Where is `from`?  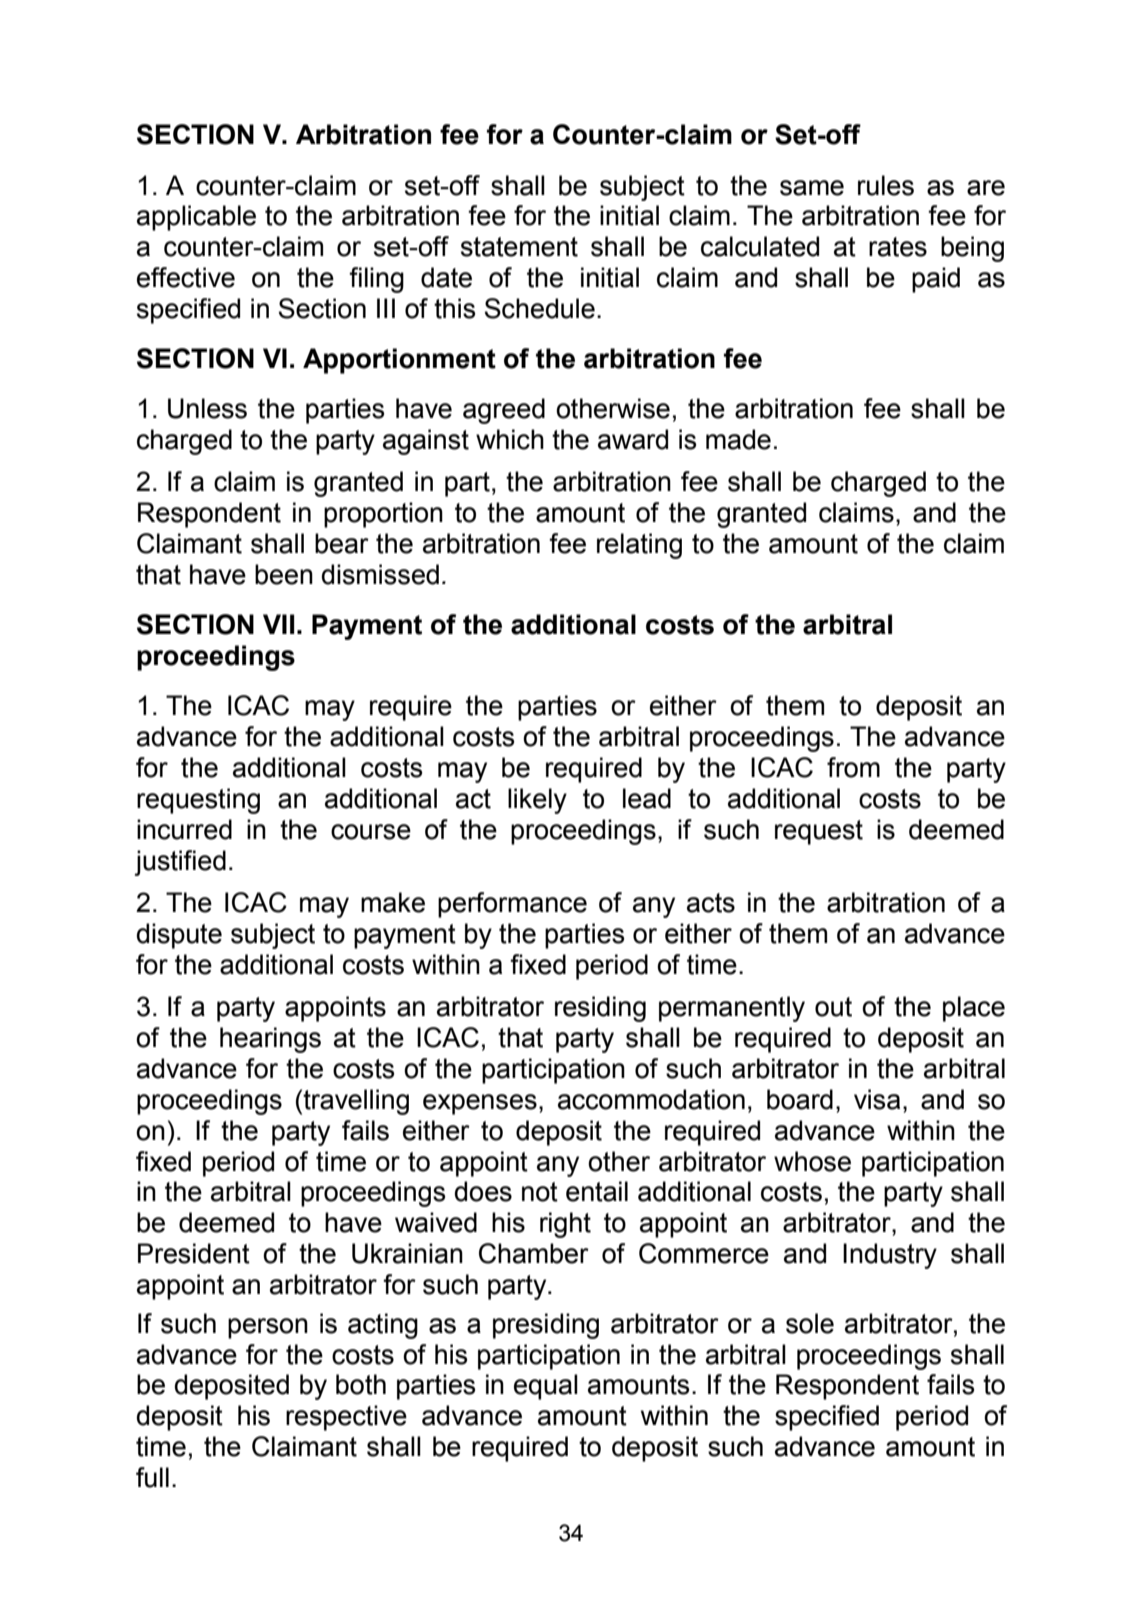 from is located at coordinates (853, 767).
